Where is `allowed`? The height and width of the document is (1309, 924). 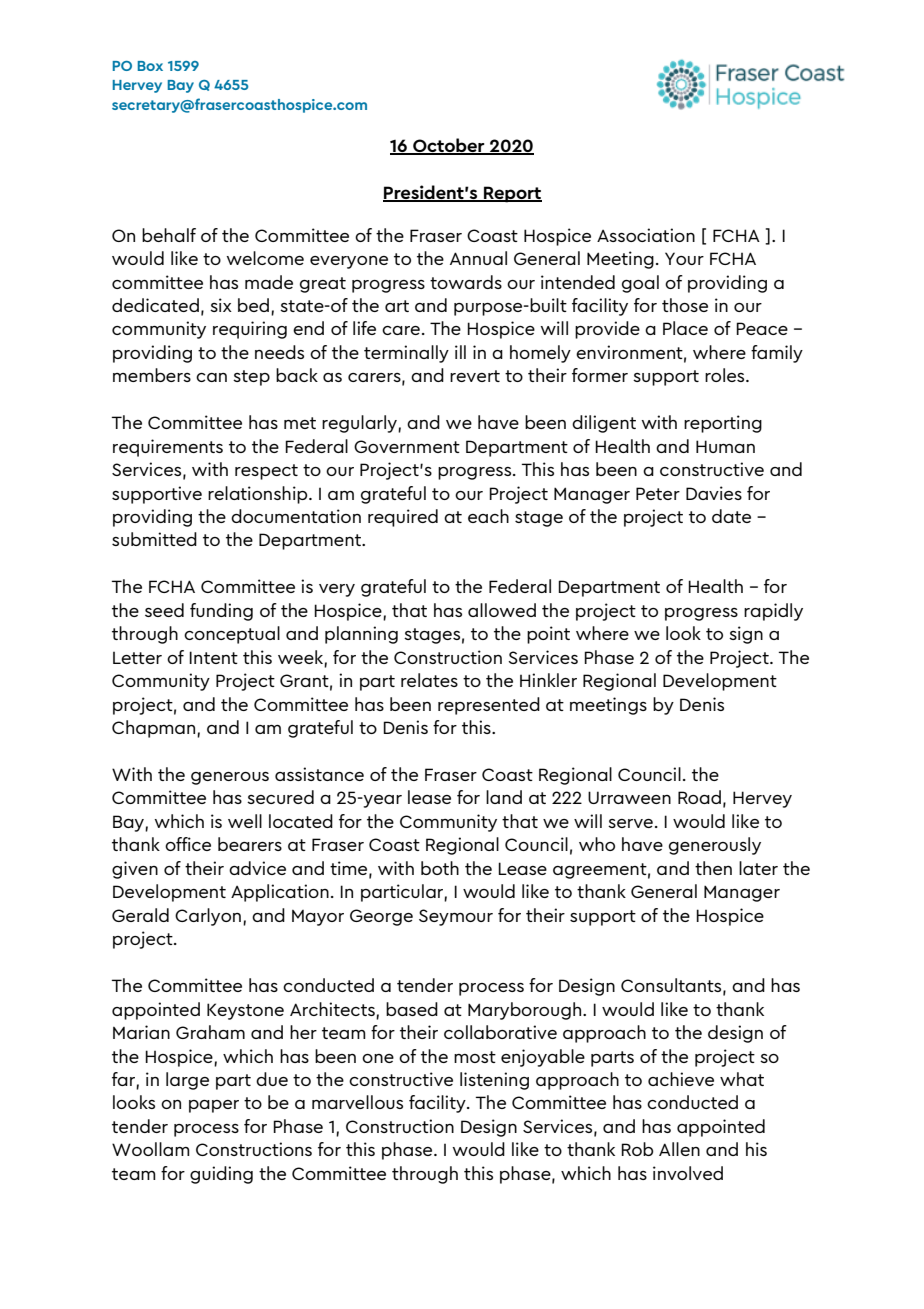
allowed is located at coordinates (502, 610).
